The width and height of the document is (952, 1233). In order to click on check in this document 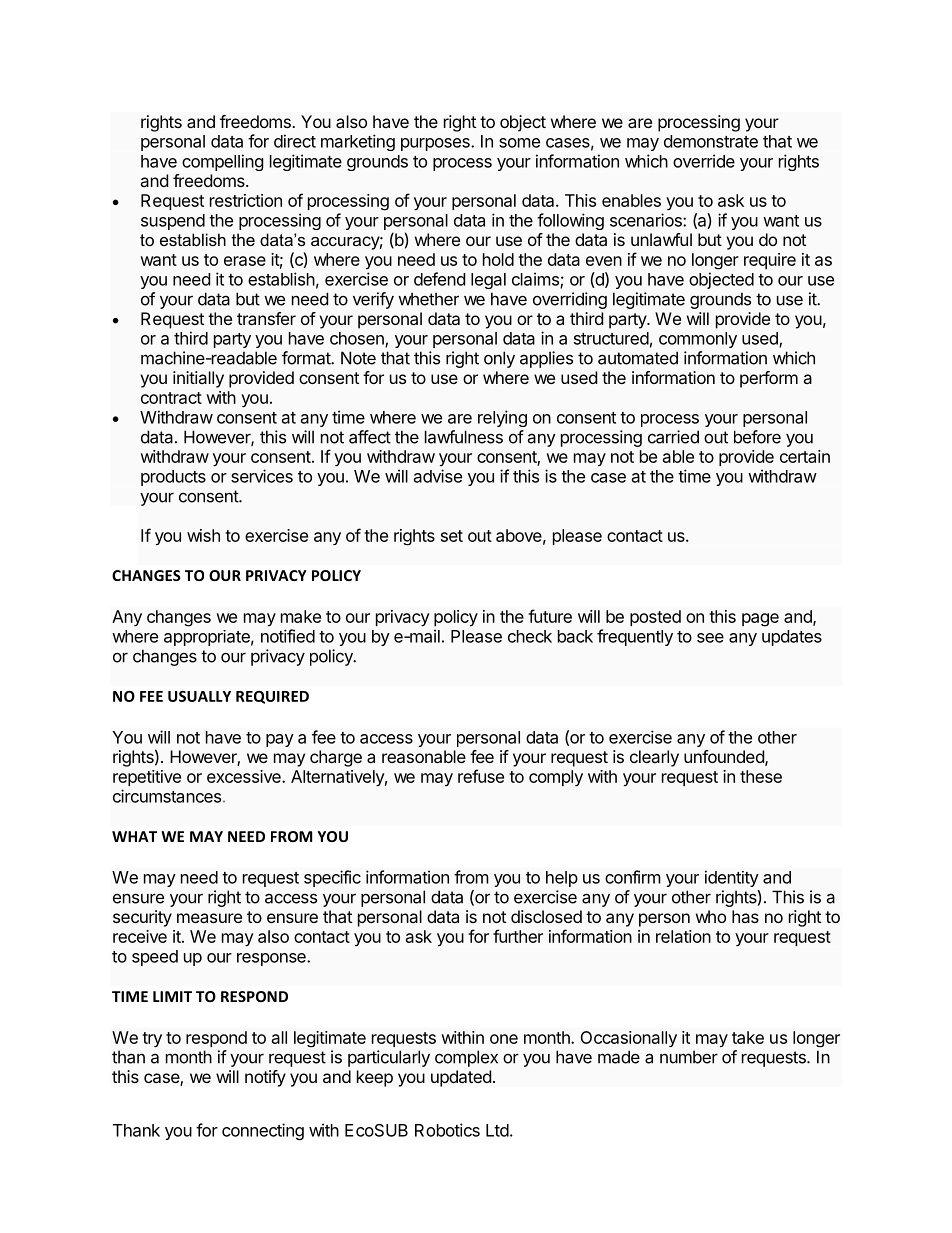, I will do `click(530, 636)`.
